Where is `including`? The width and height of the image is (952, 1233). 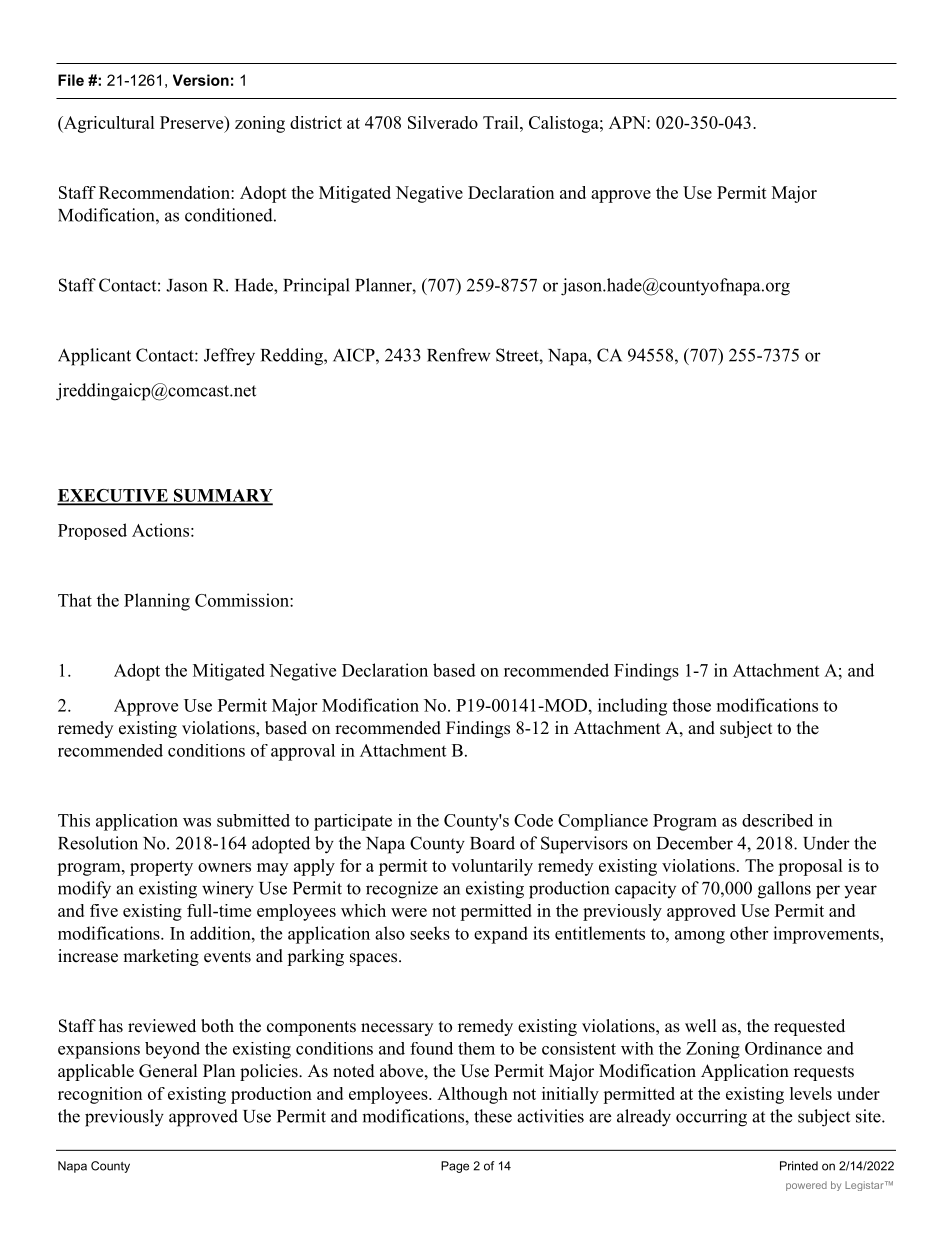
including is located at coordinates (632, 707).
